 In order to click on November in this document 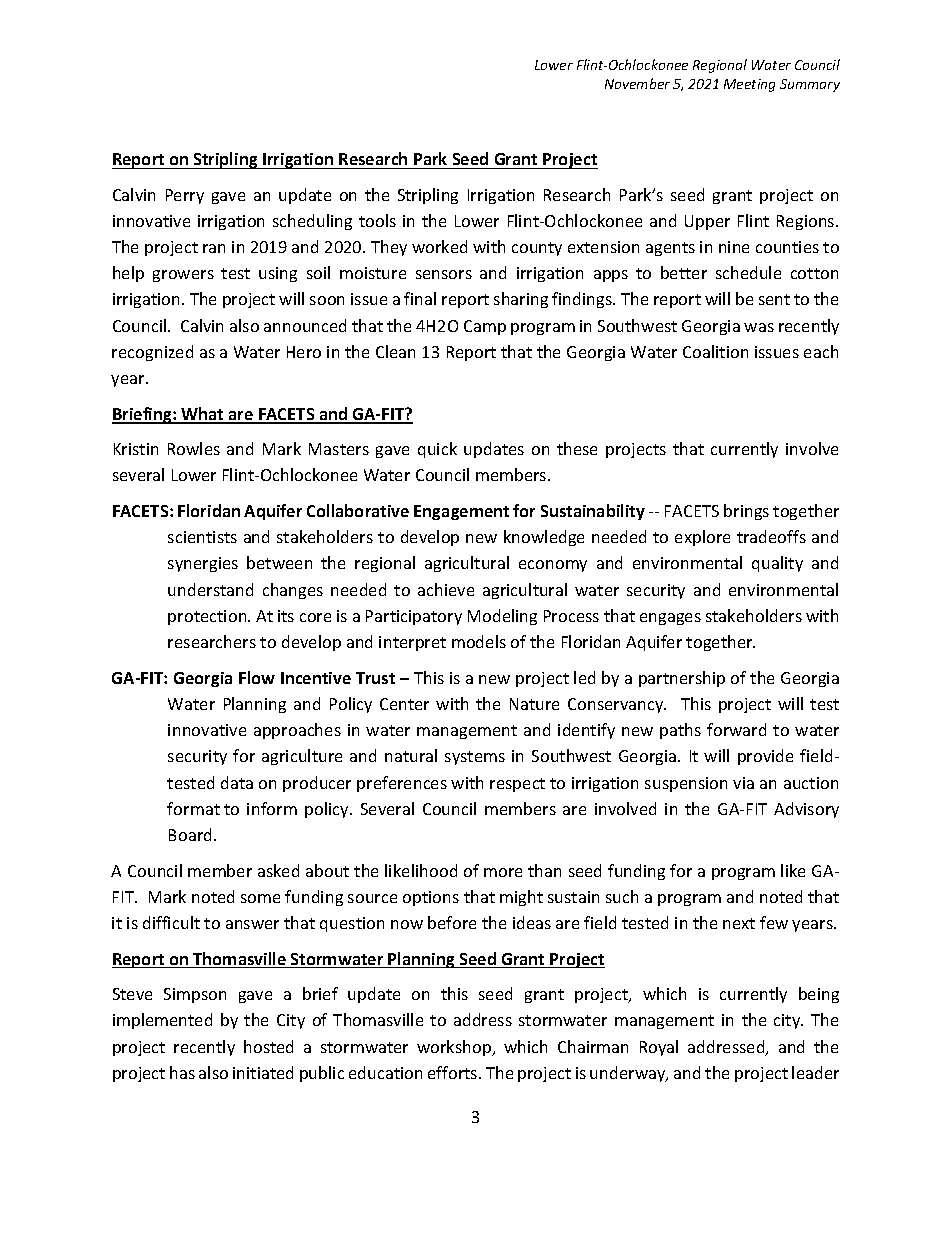, I will do `click(637, 83)`.
